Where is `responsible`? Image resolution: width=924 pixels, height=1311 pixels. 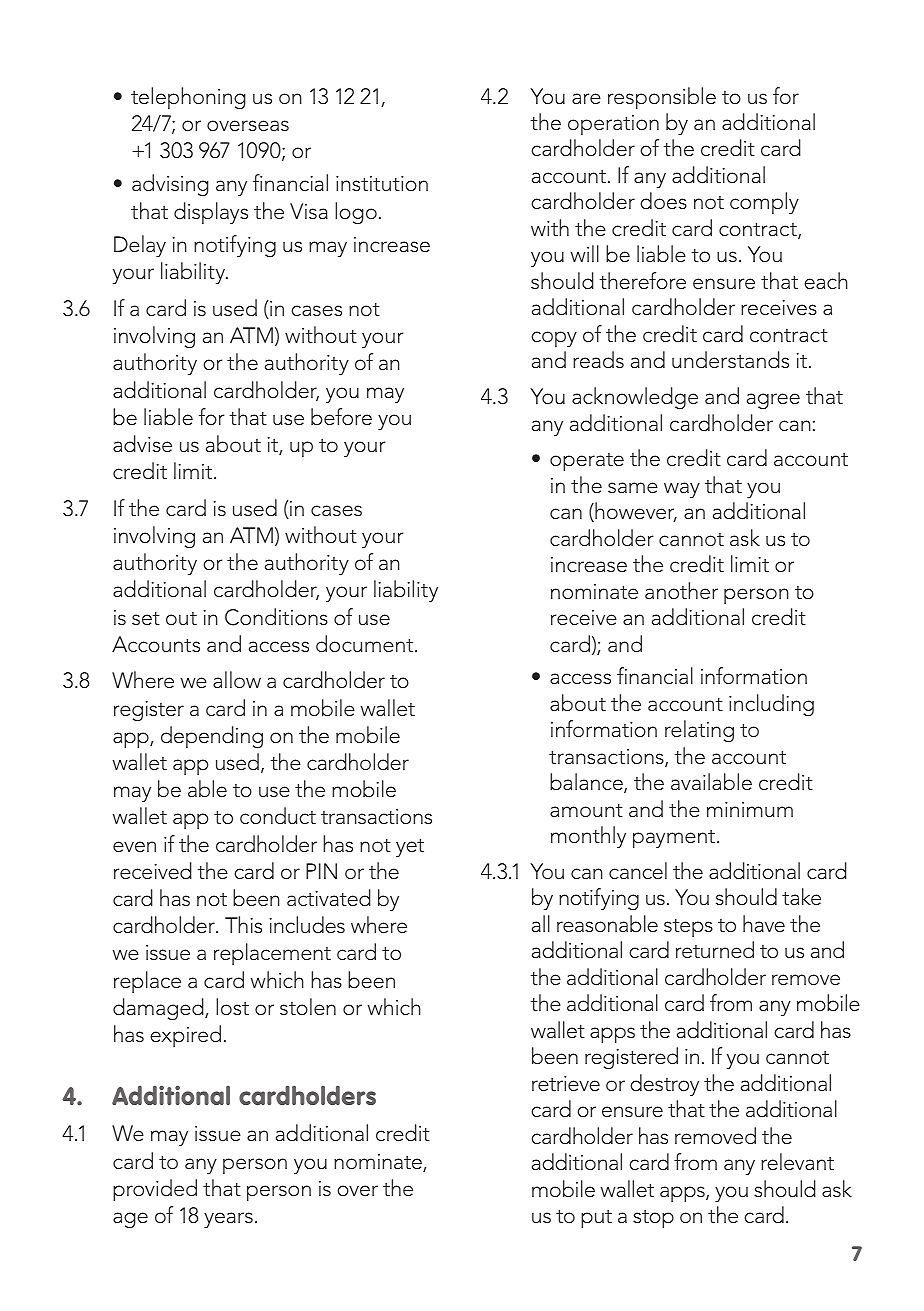
responsible is located at coordinates (662, 98).
